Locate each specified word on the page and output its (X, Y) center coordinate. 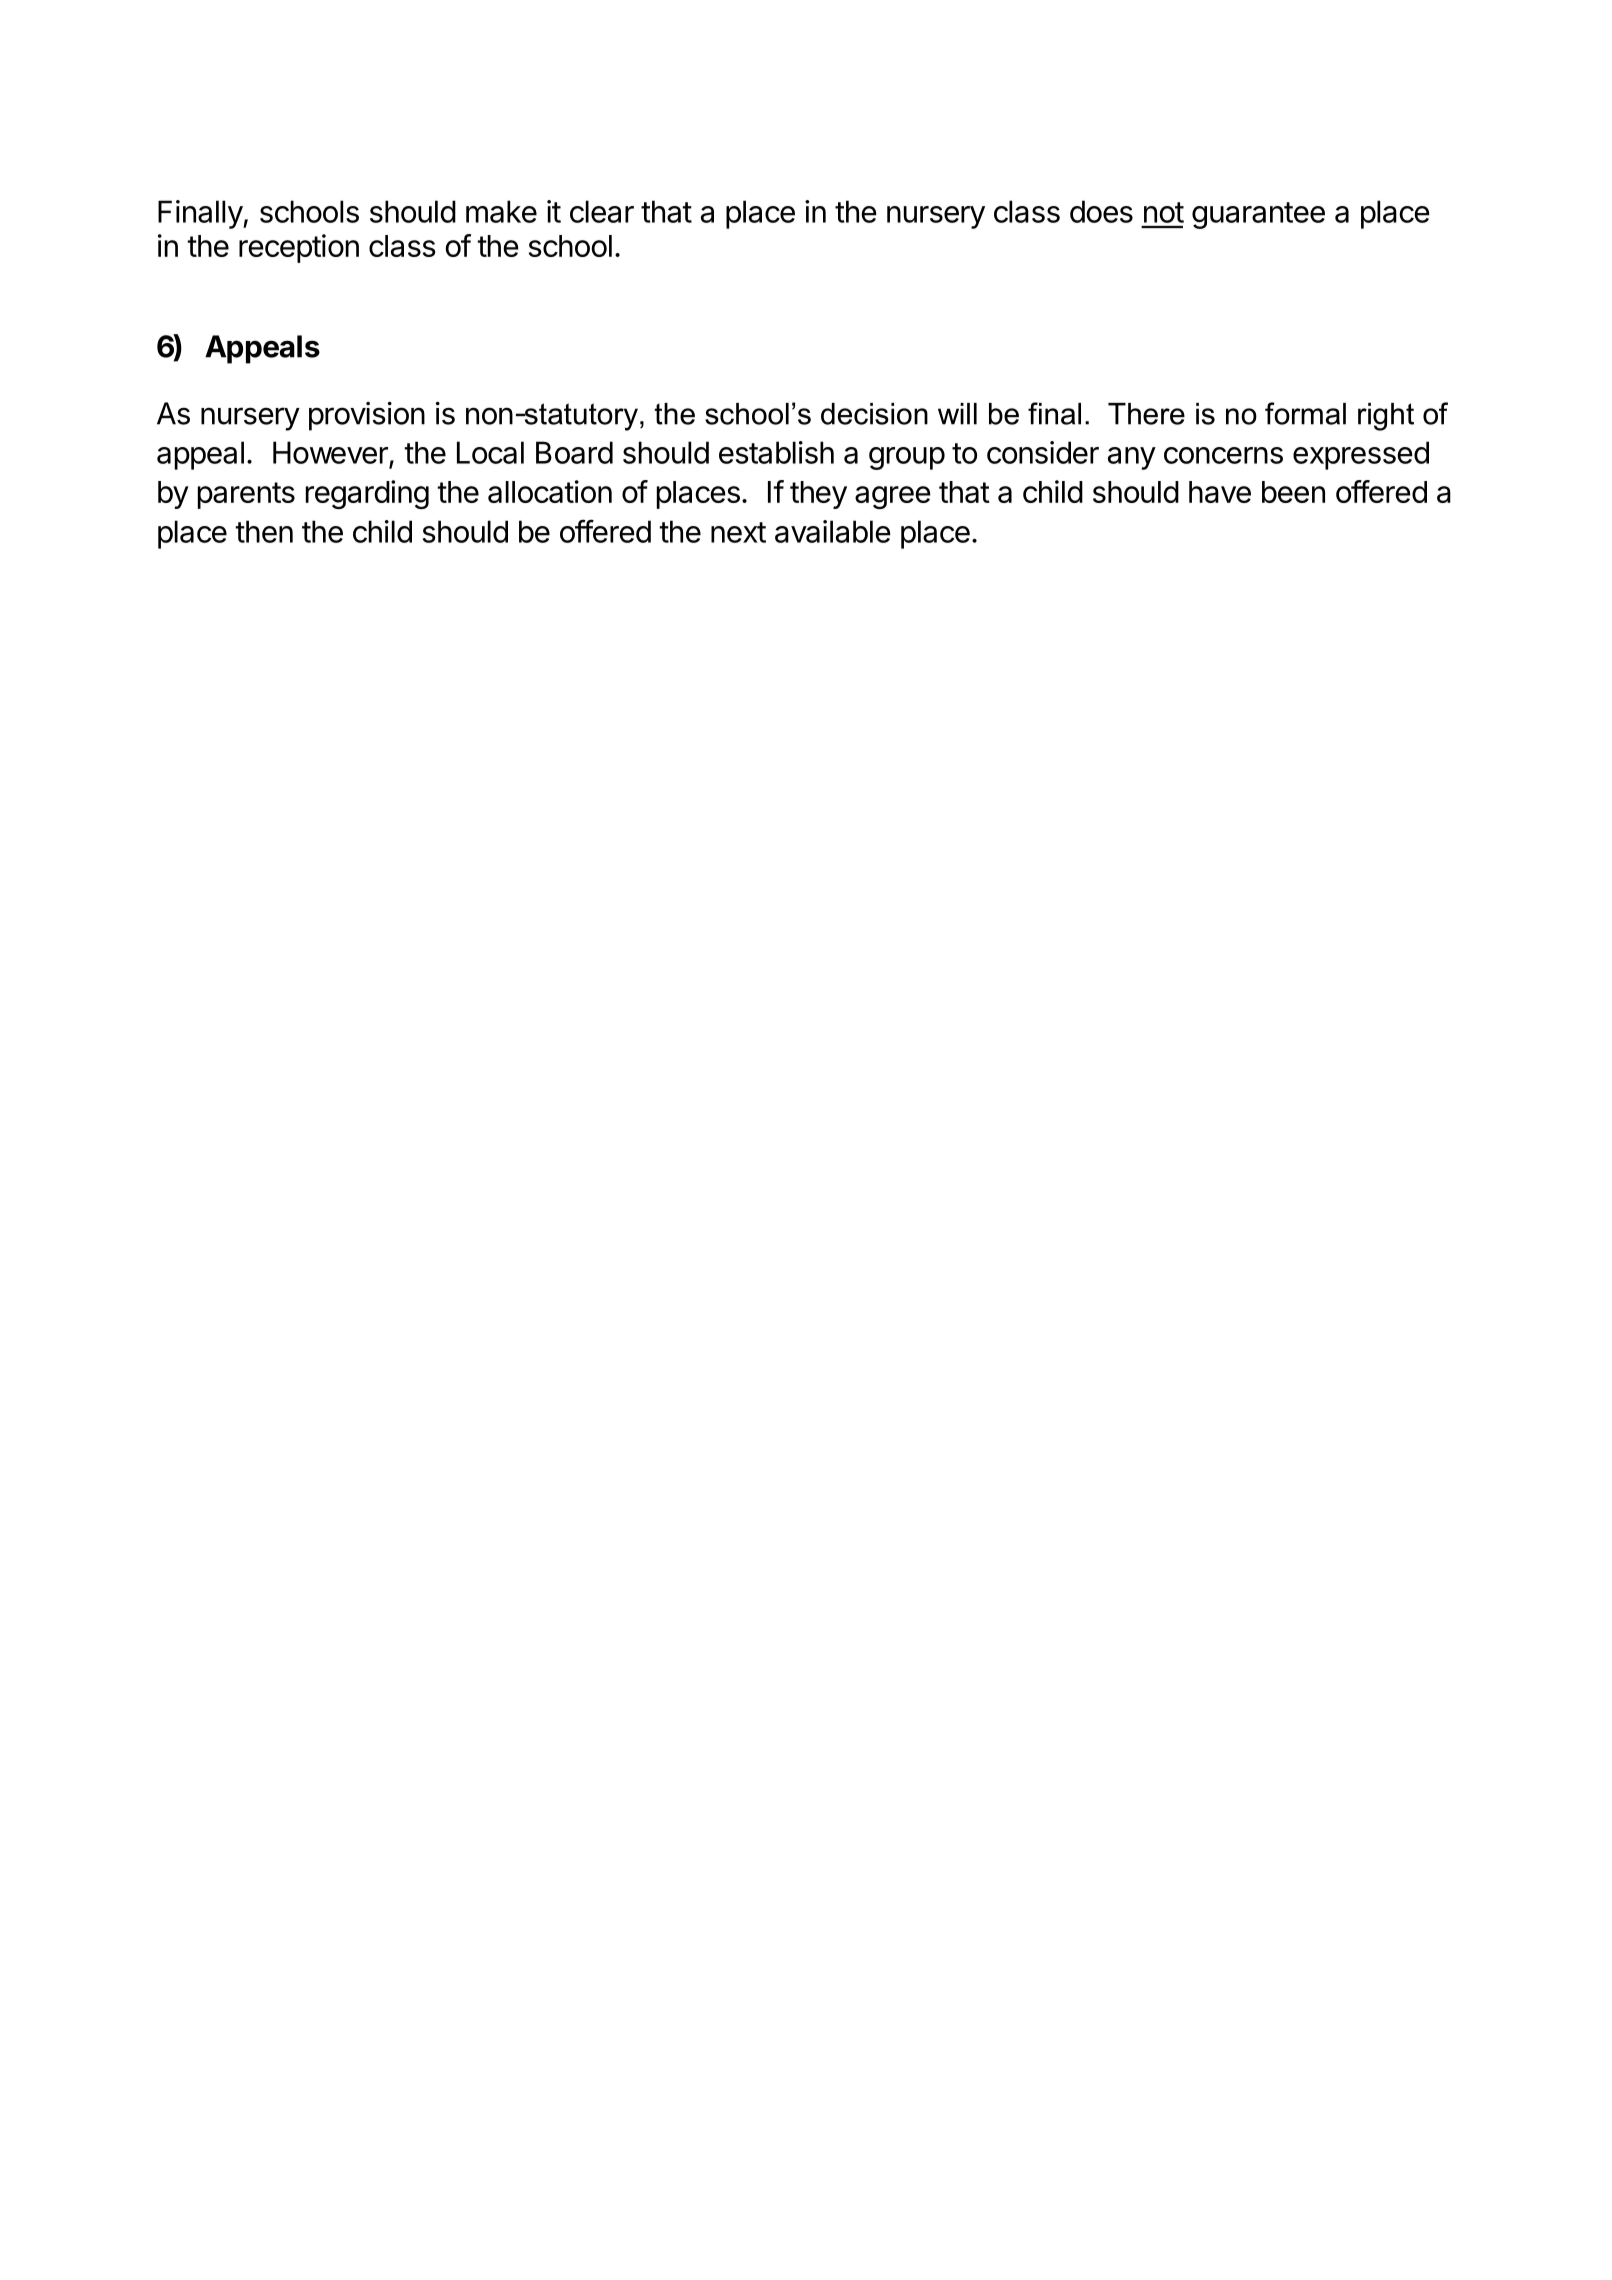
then (264, 531)
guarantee (1258, 215)
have (1220, 492)
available (833, 531)
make (501, 211)
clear (602, 211)
